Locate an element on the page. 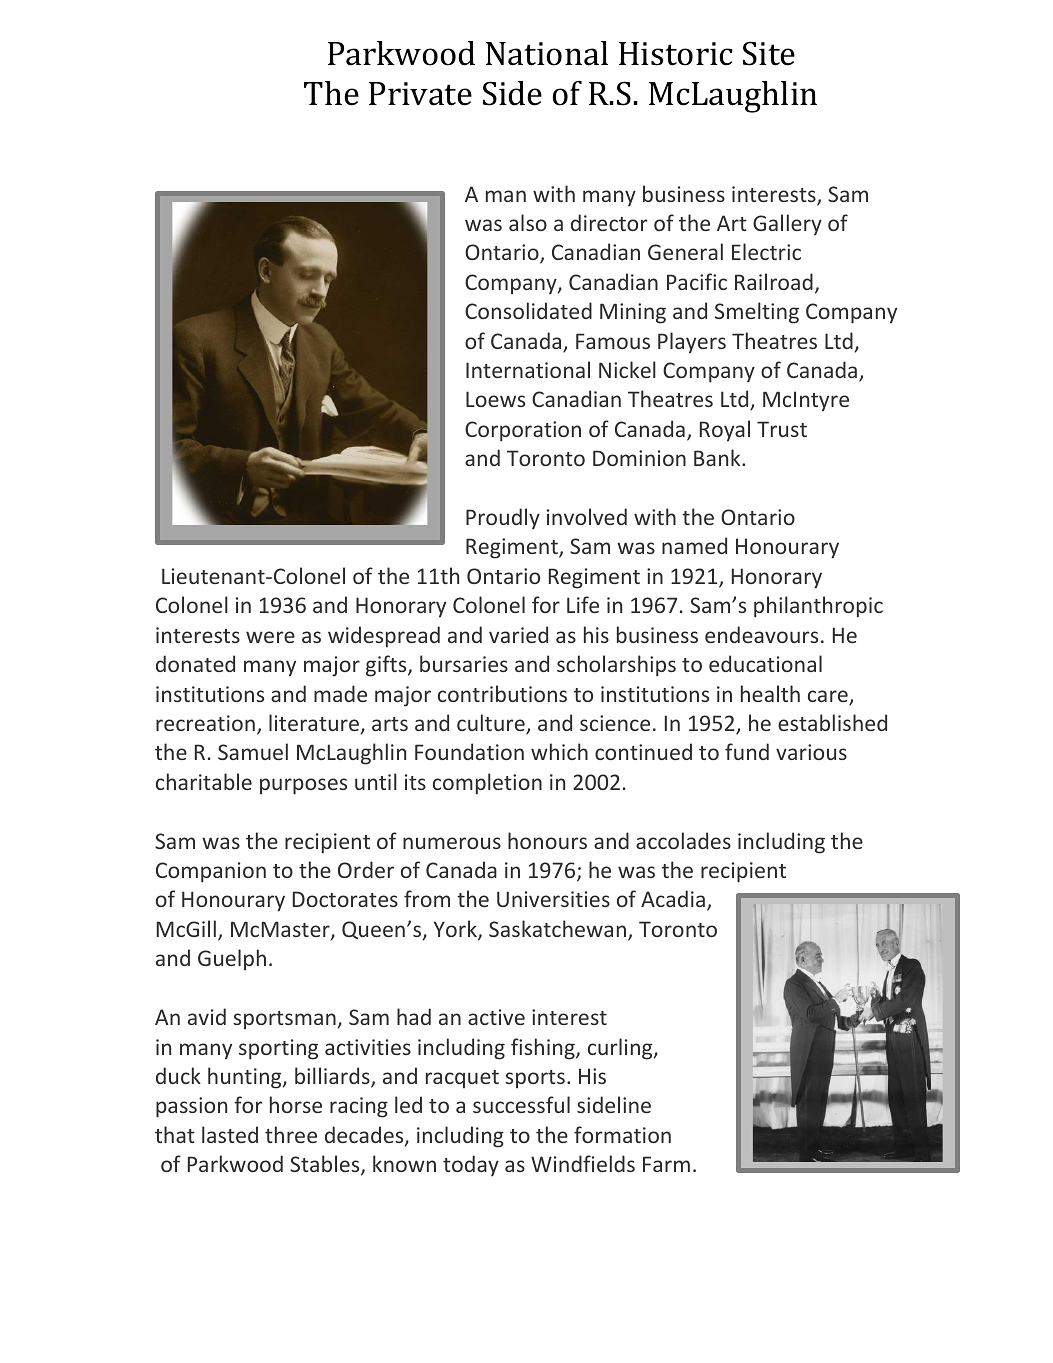 The height and width of the image is (1363, 1053). accolades is located at coordinates (683, 840).
